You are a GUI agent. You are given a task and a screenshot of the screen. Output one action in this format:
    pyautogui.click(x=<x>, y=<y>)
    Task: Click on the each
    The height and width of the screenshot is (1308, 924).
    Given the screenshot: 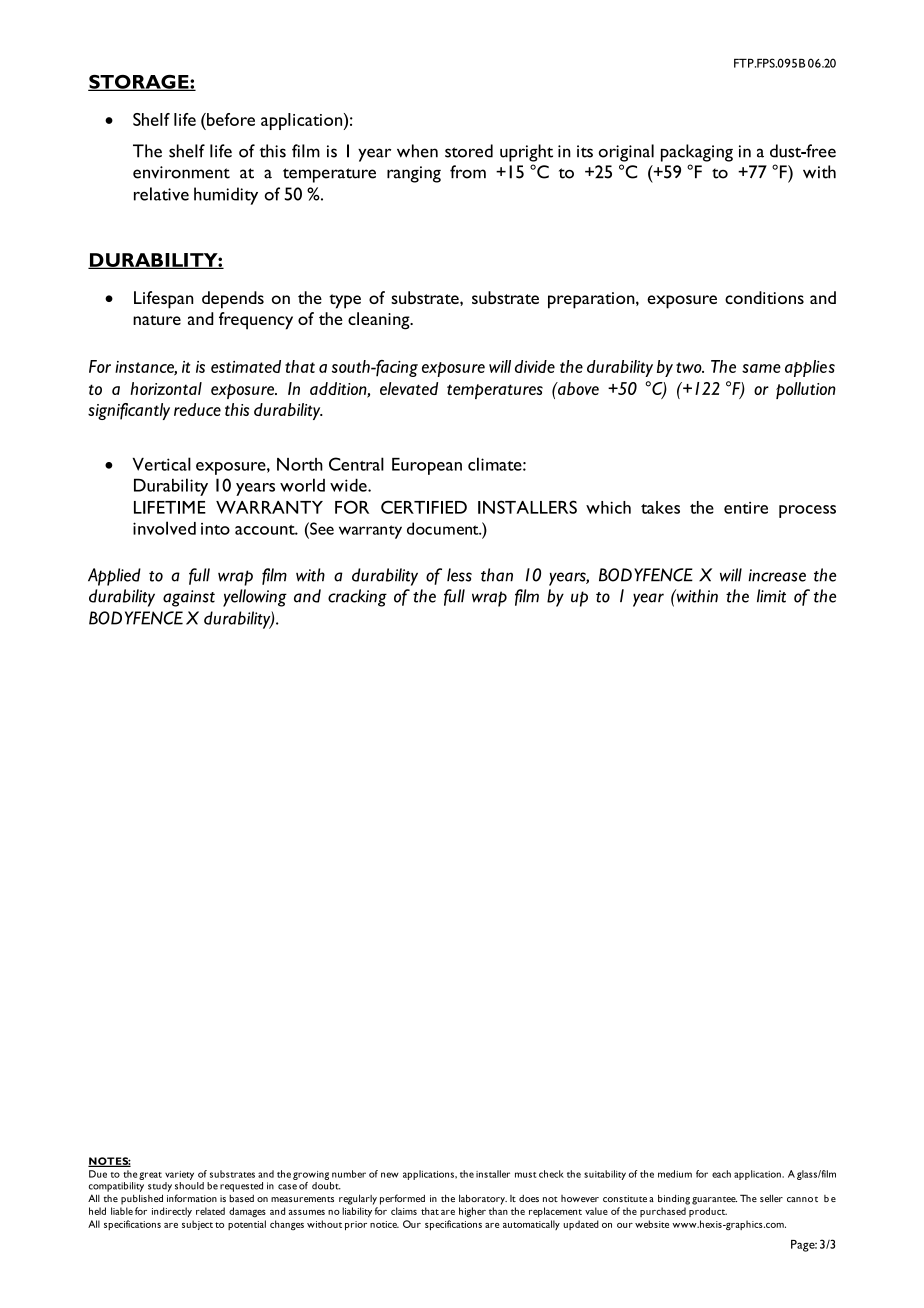 What is the action you would take?
    pyautogui.click(x=721, y=1174)
